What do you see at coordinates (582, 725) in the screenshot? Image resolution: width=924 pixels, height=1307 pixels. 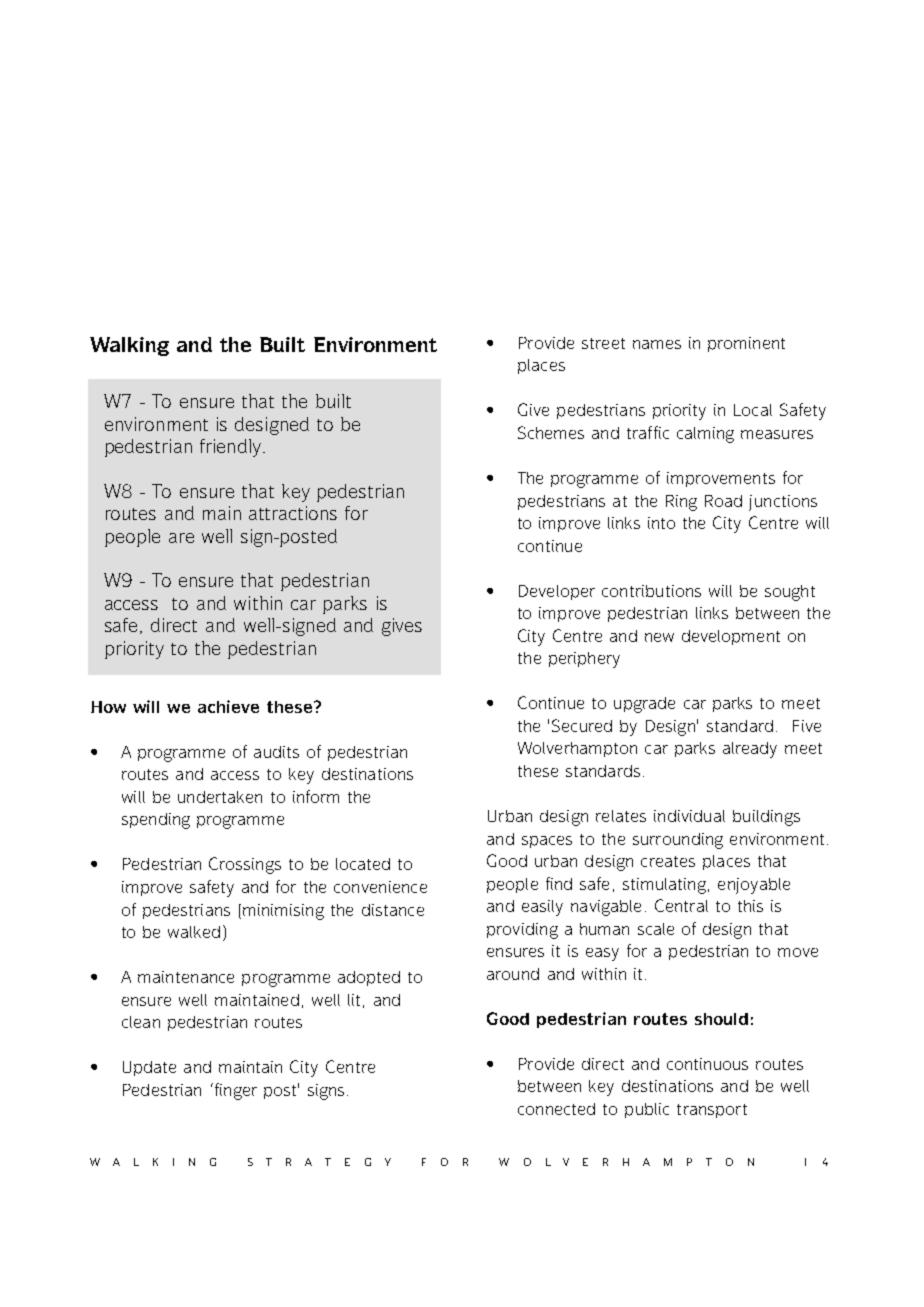 I see `Secured` at bounding box center [582, 725].
